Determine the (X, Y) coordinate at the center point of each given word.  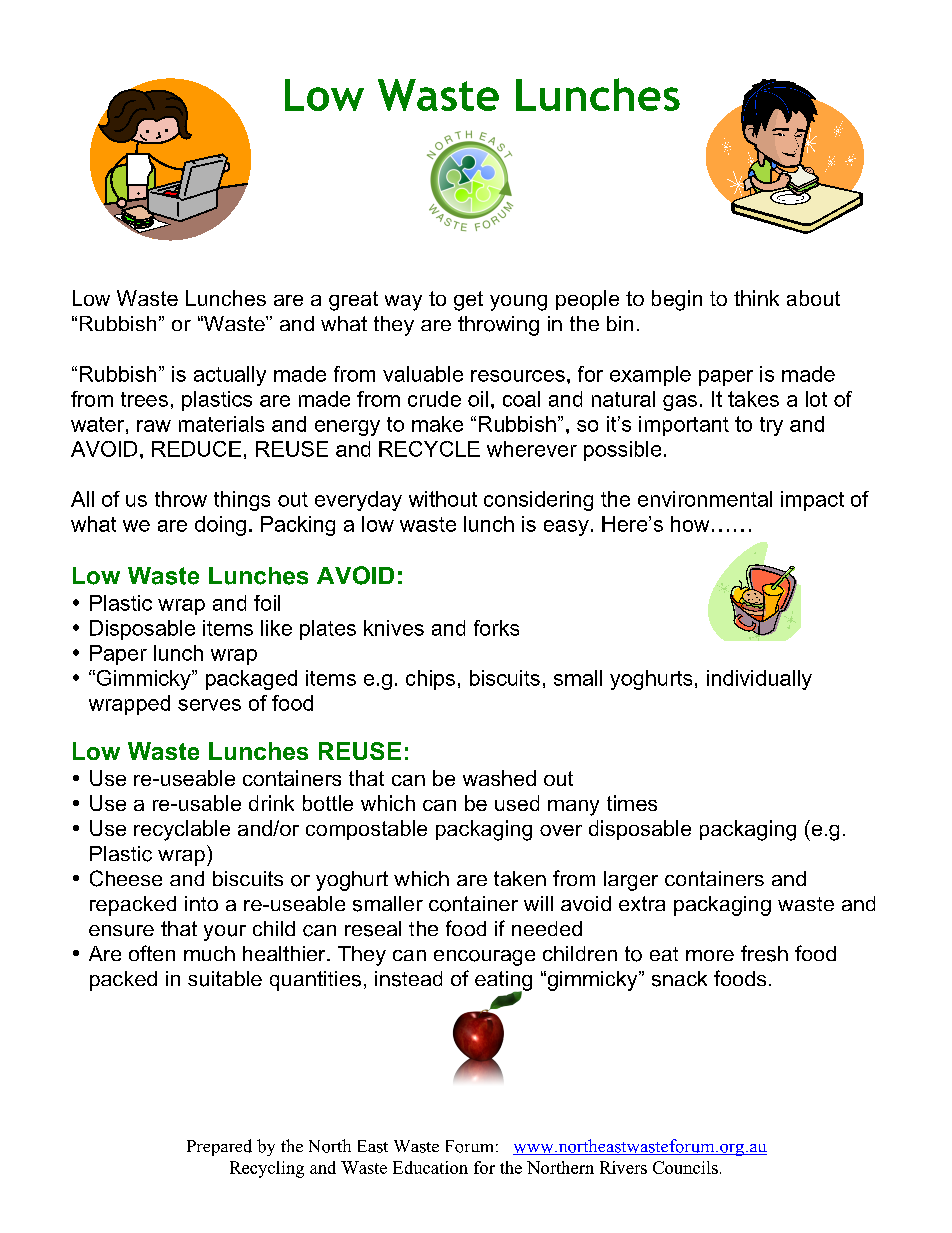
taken (520, 878)
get (468, 301)
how (690, 524)
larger (631, 881)
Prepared (219, 1147)
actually (230, 376)
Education (430, 1167)
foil (267, 603)
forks (496, 628)
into (201, 903)
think (756, 298)
